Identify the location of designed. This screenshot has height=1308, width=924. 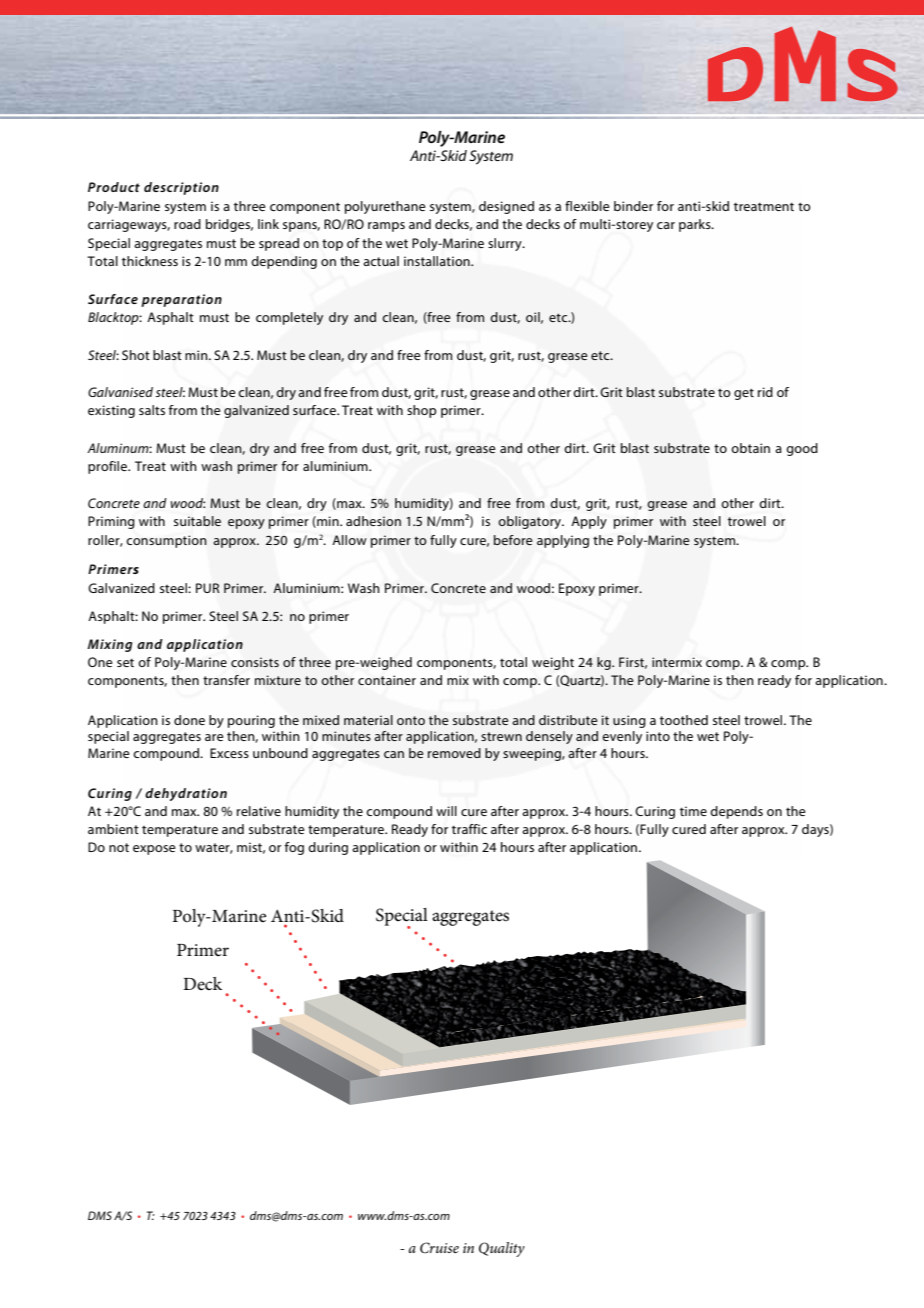
(506, 207).
